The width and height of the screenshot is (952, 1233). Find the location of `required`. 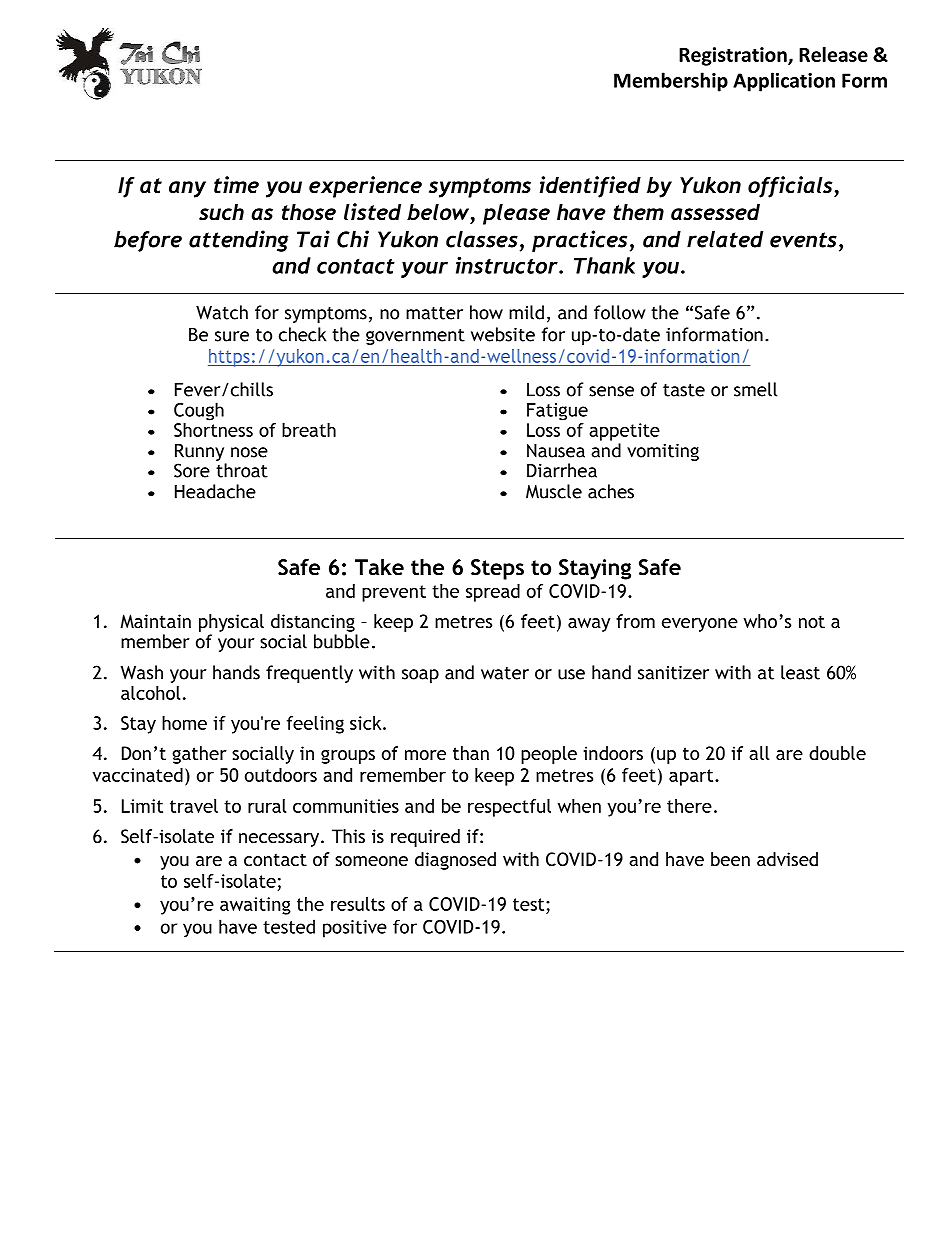

required is located at coordinates (425, 838).
